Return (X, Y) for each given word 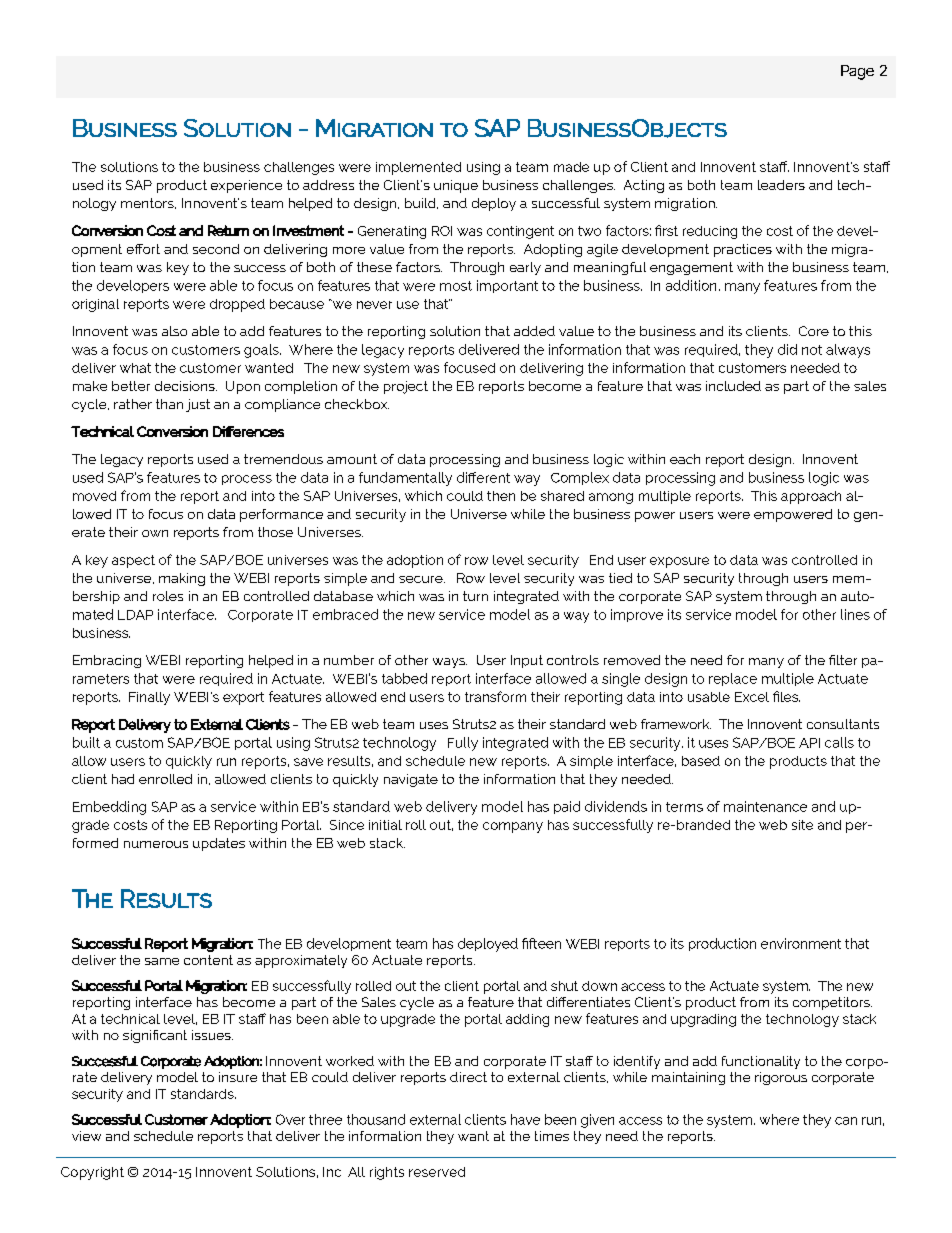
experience (246, 186)
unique (456, 186)
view (86, 1136)
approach (811, 497)
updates (219, 844)
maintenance (765, 806)
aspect (133, 561)
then (501, 496)
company (513, 827)
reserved (437, 1172)
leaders (781, 185)
